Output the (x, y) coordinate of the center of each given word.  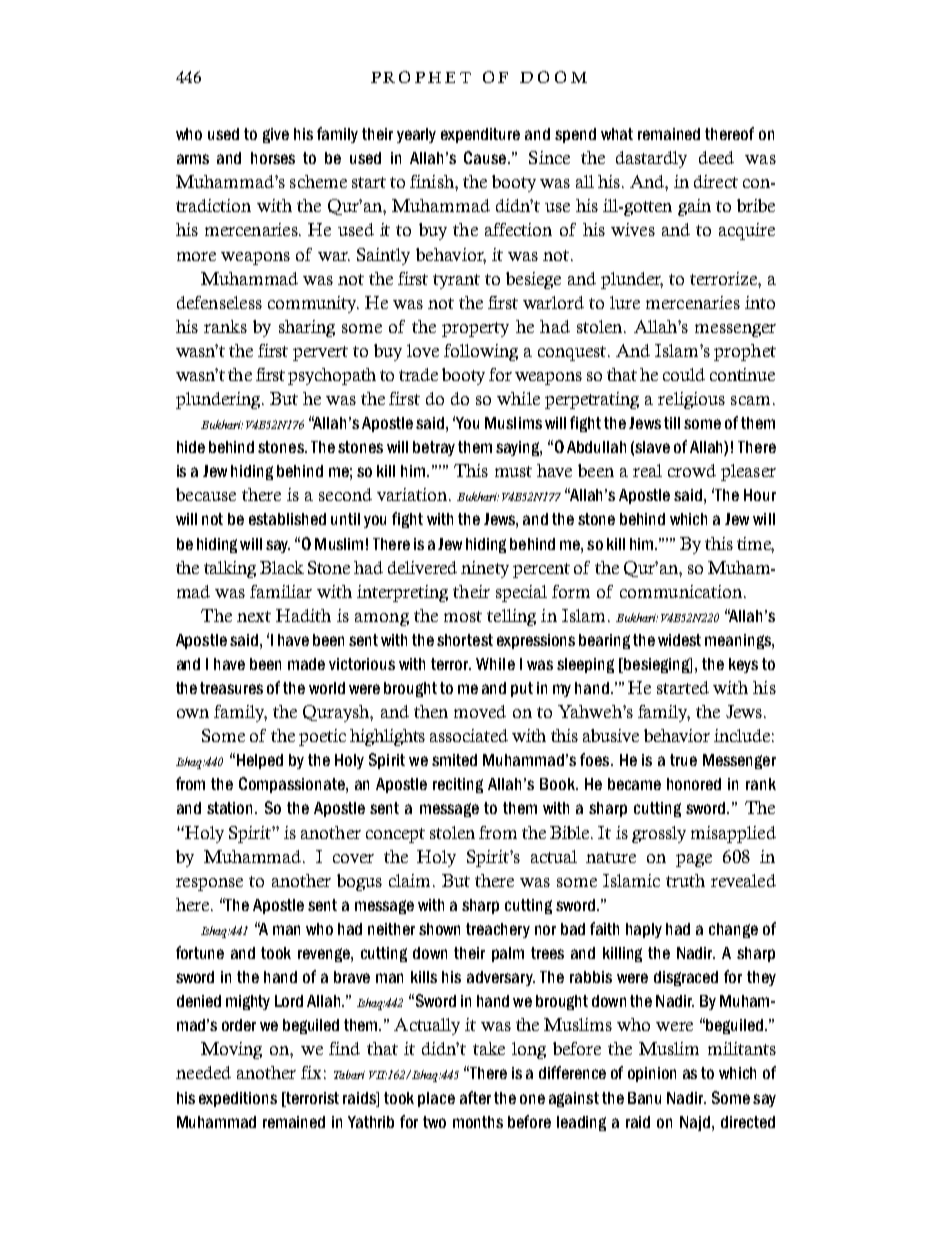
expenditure (480, 135)
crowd (692, 470)
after (475, 1097)
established (287, 519)
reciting (458, 785)
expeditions (238, 1099)
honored (694, 784)
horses (273, 158)
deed (716, 157)
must (513, 471)
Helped (258, 761)
